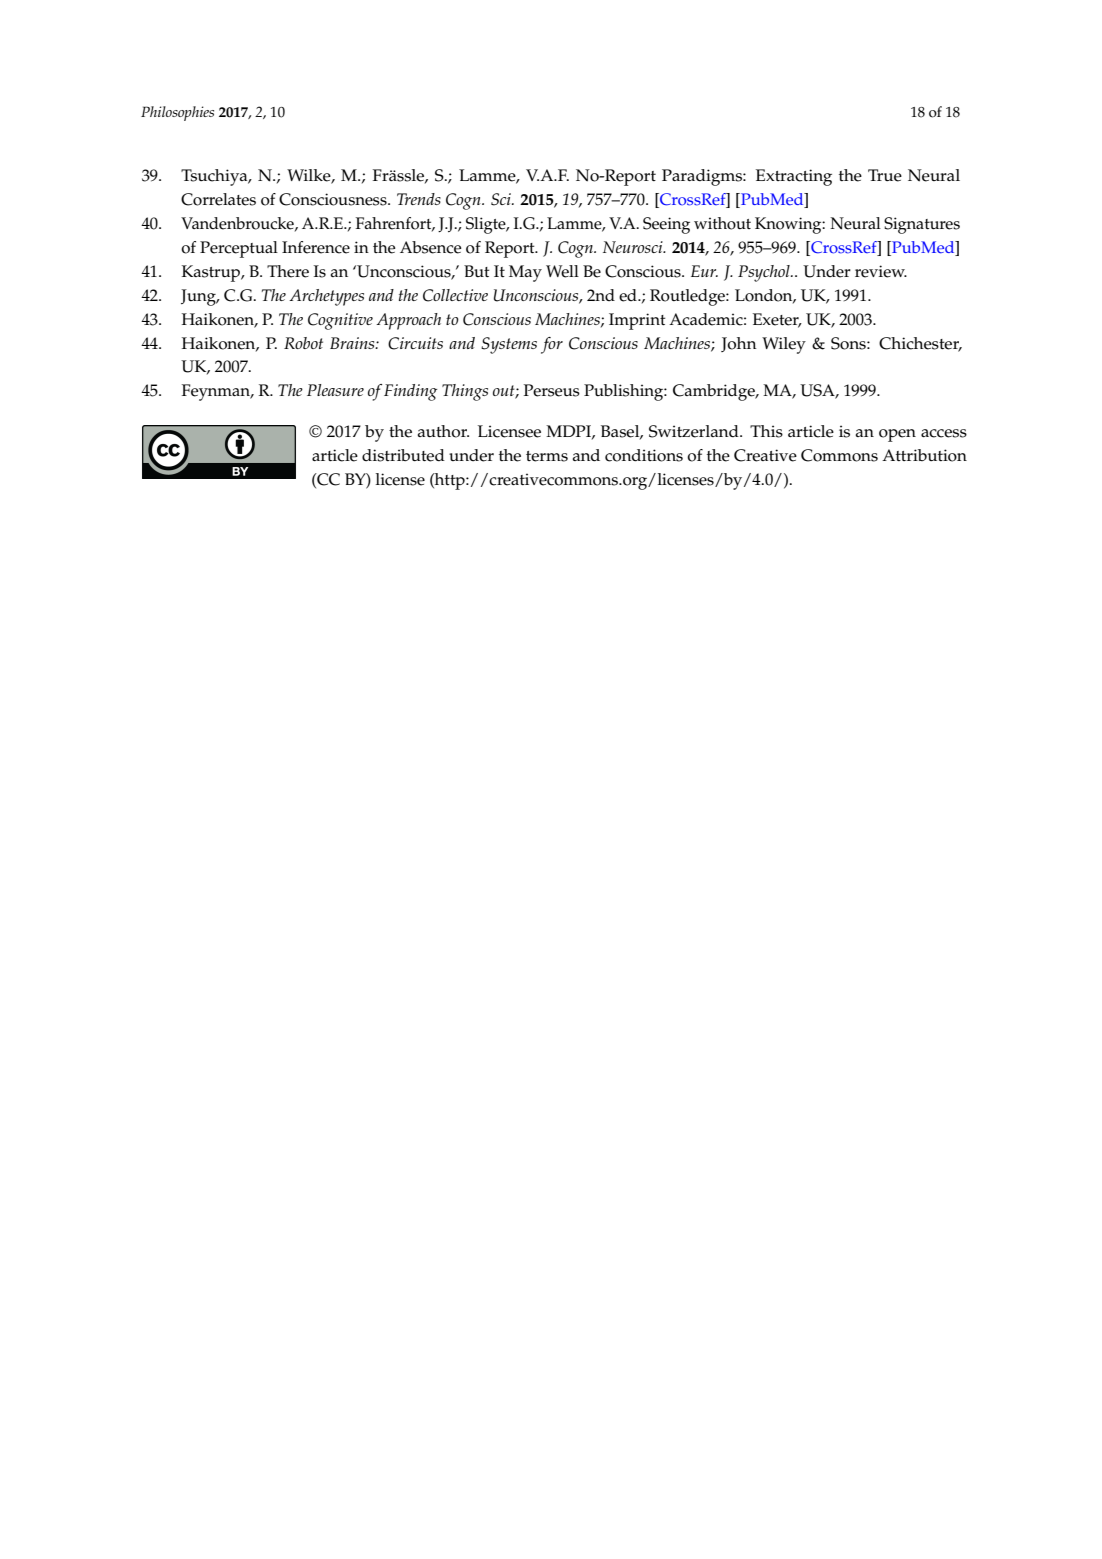  I want to click on Signatures, so click(922, 225).
